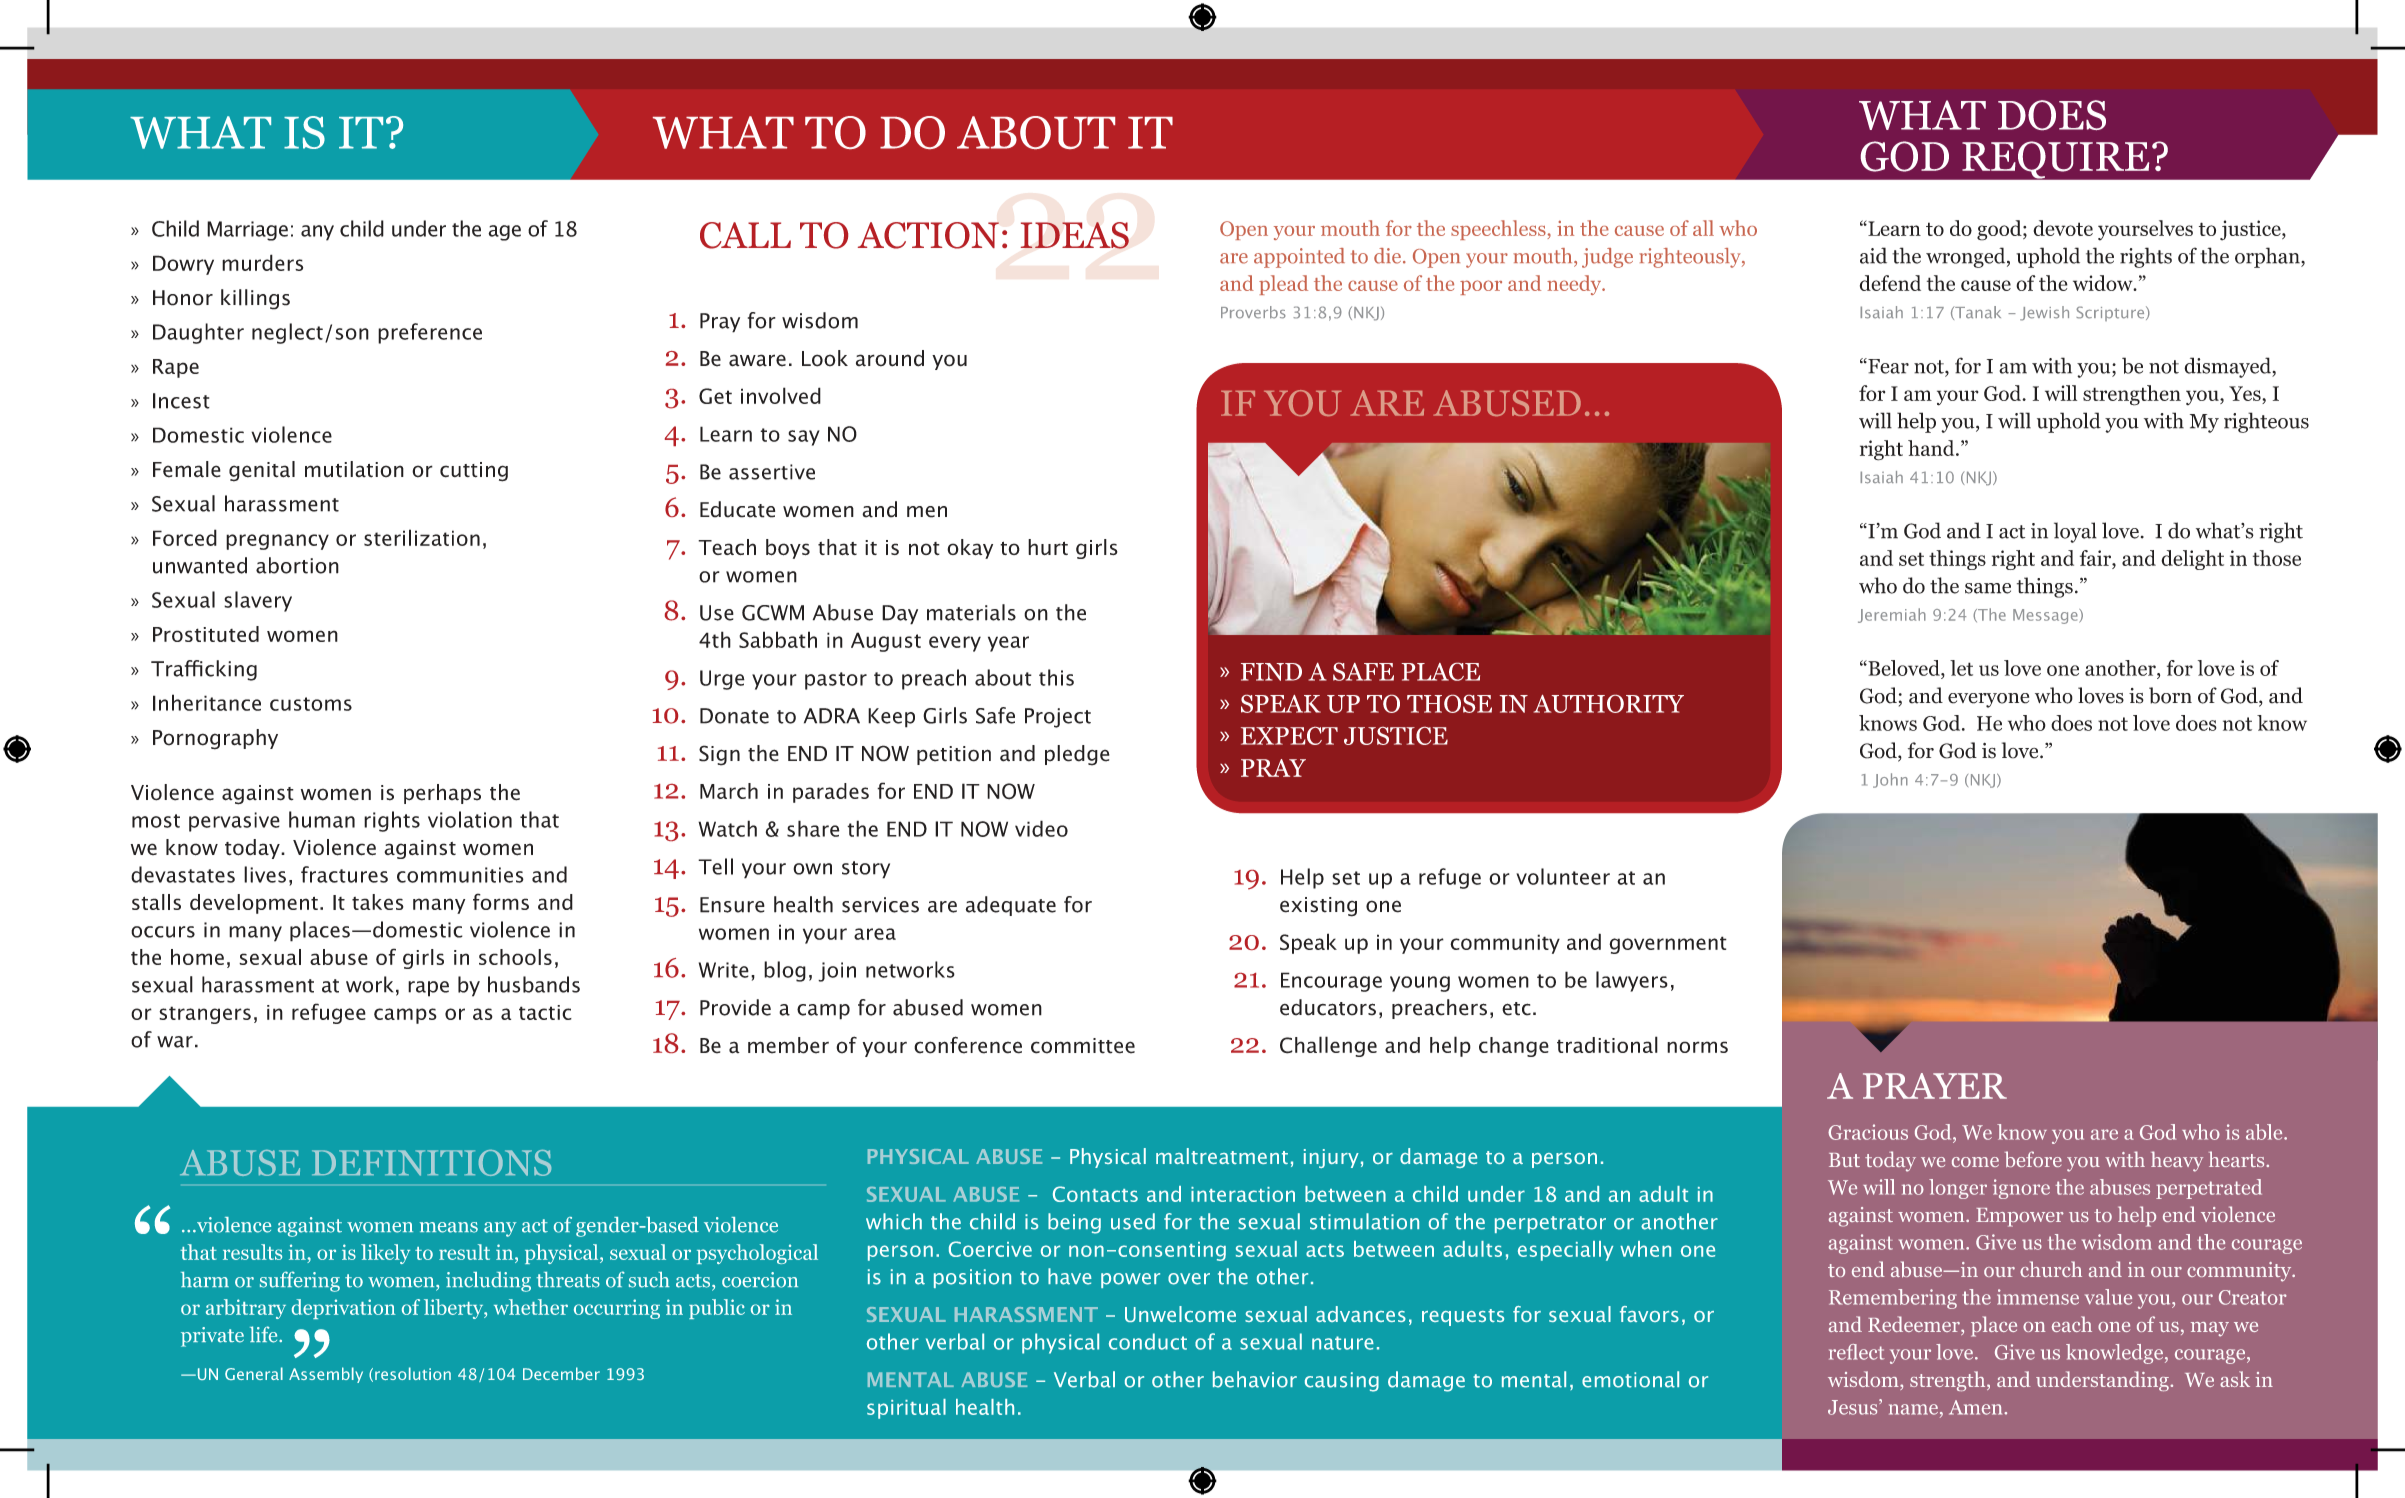  I want to click on violation, so click(470, 819).
